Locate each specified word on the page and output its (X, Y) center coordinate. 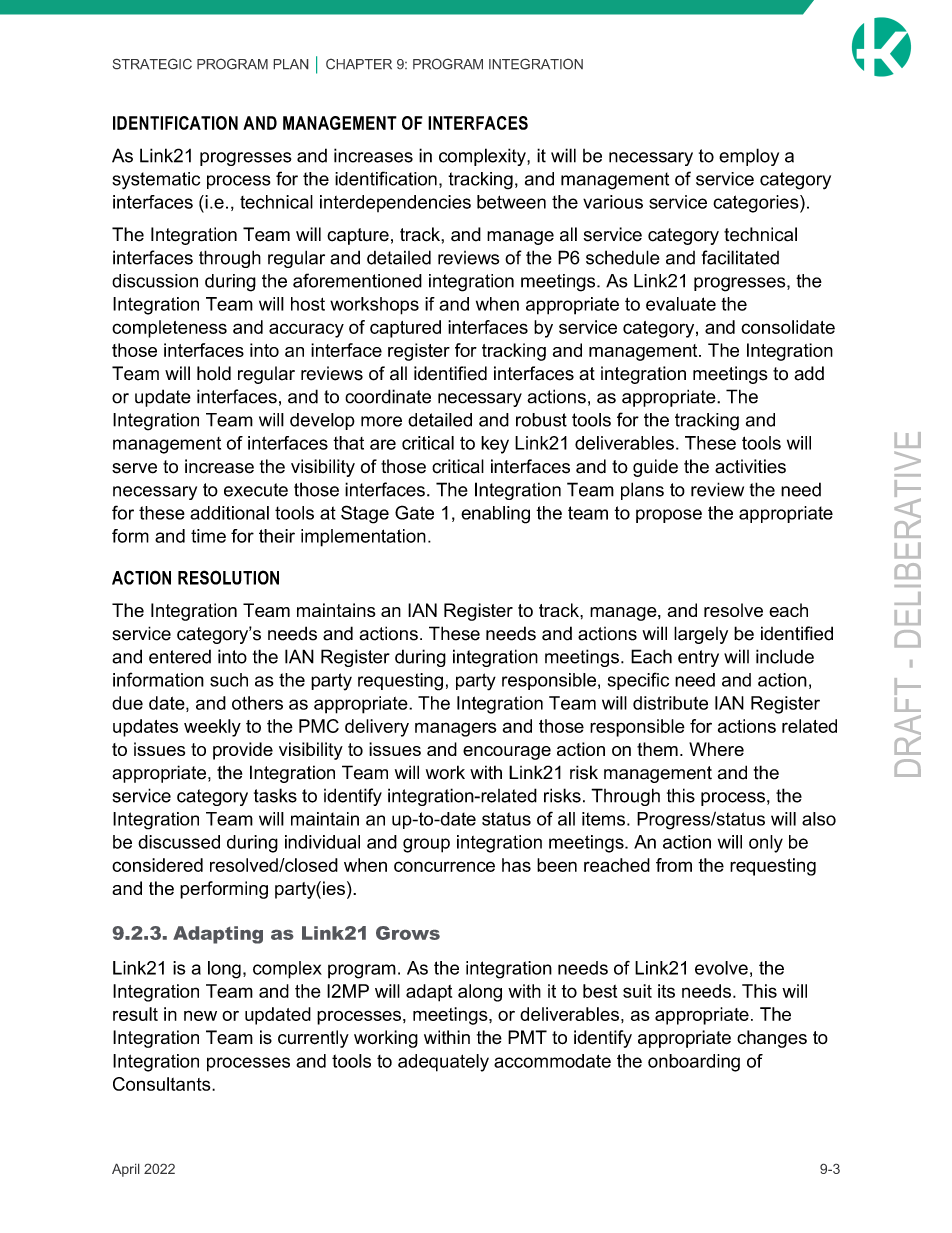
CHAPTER (359, 64)
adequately (443, 1063)
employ (749, 157)
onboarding (694, 1063)
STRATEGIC (152, 64)
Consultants (163, 1084)
